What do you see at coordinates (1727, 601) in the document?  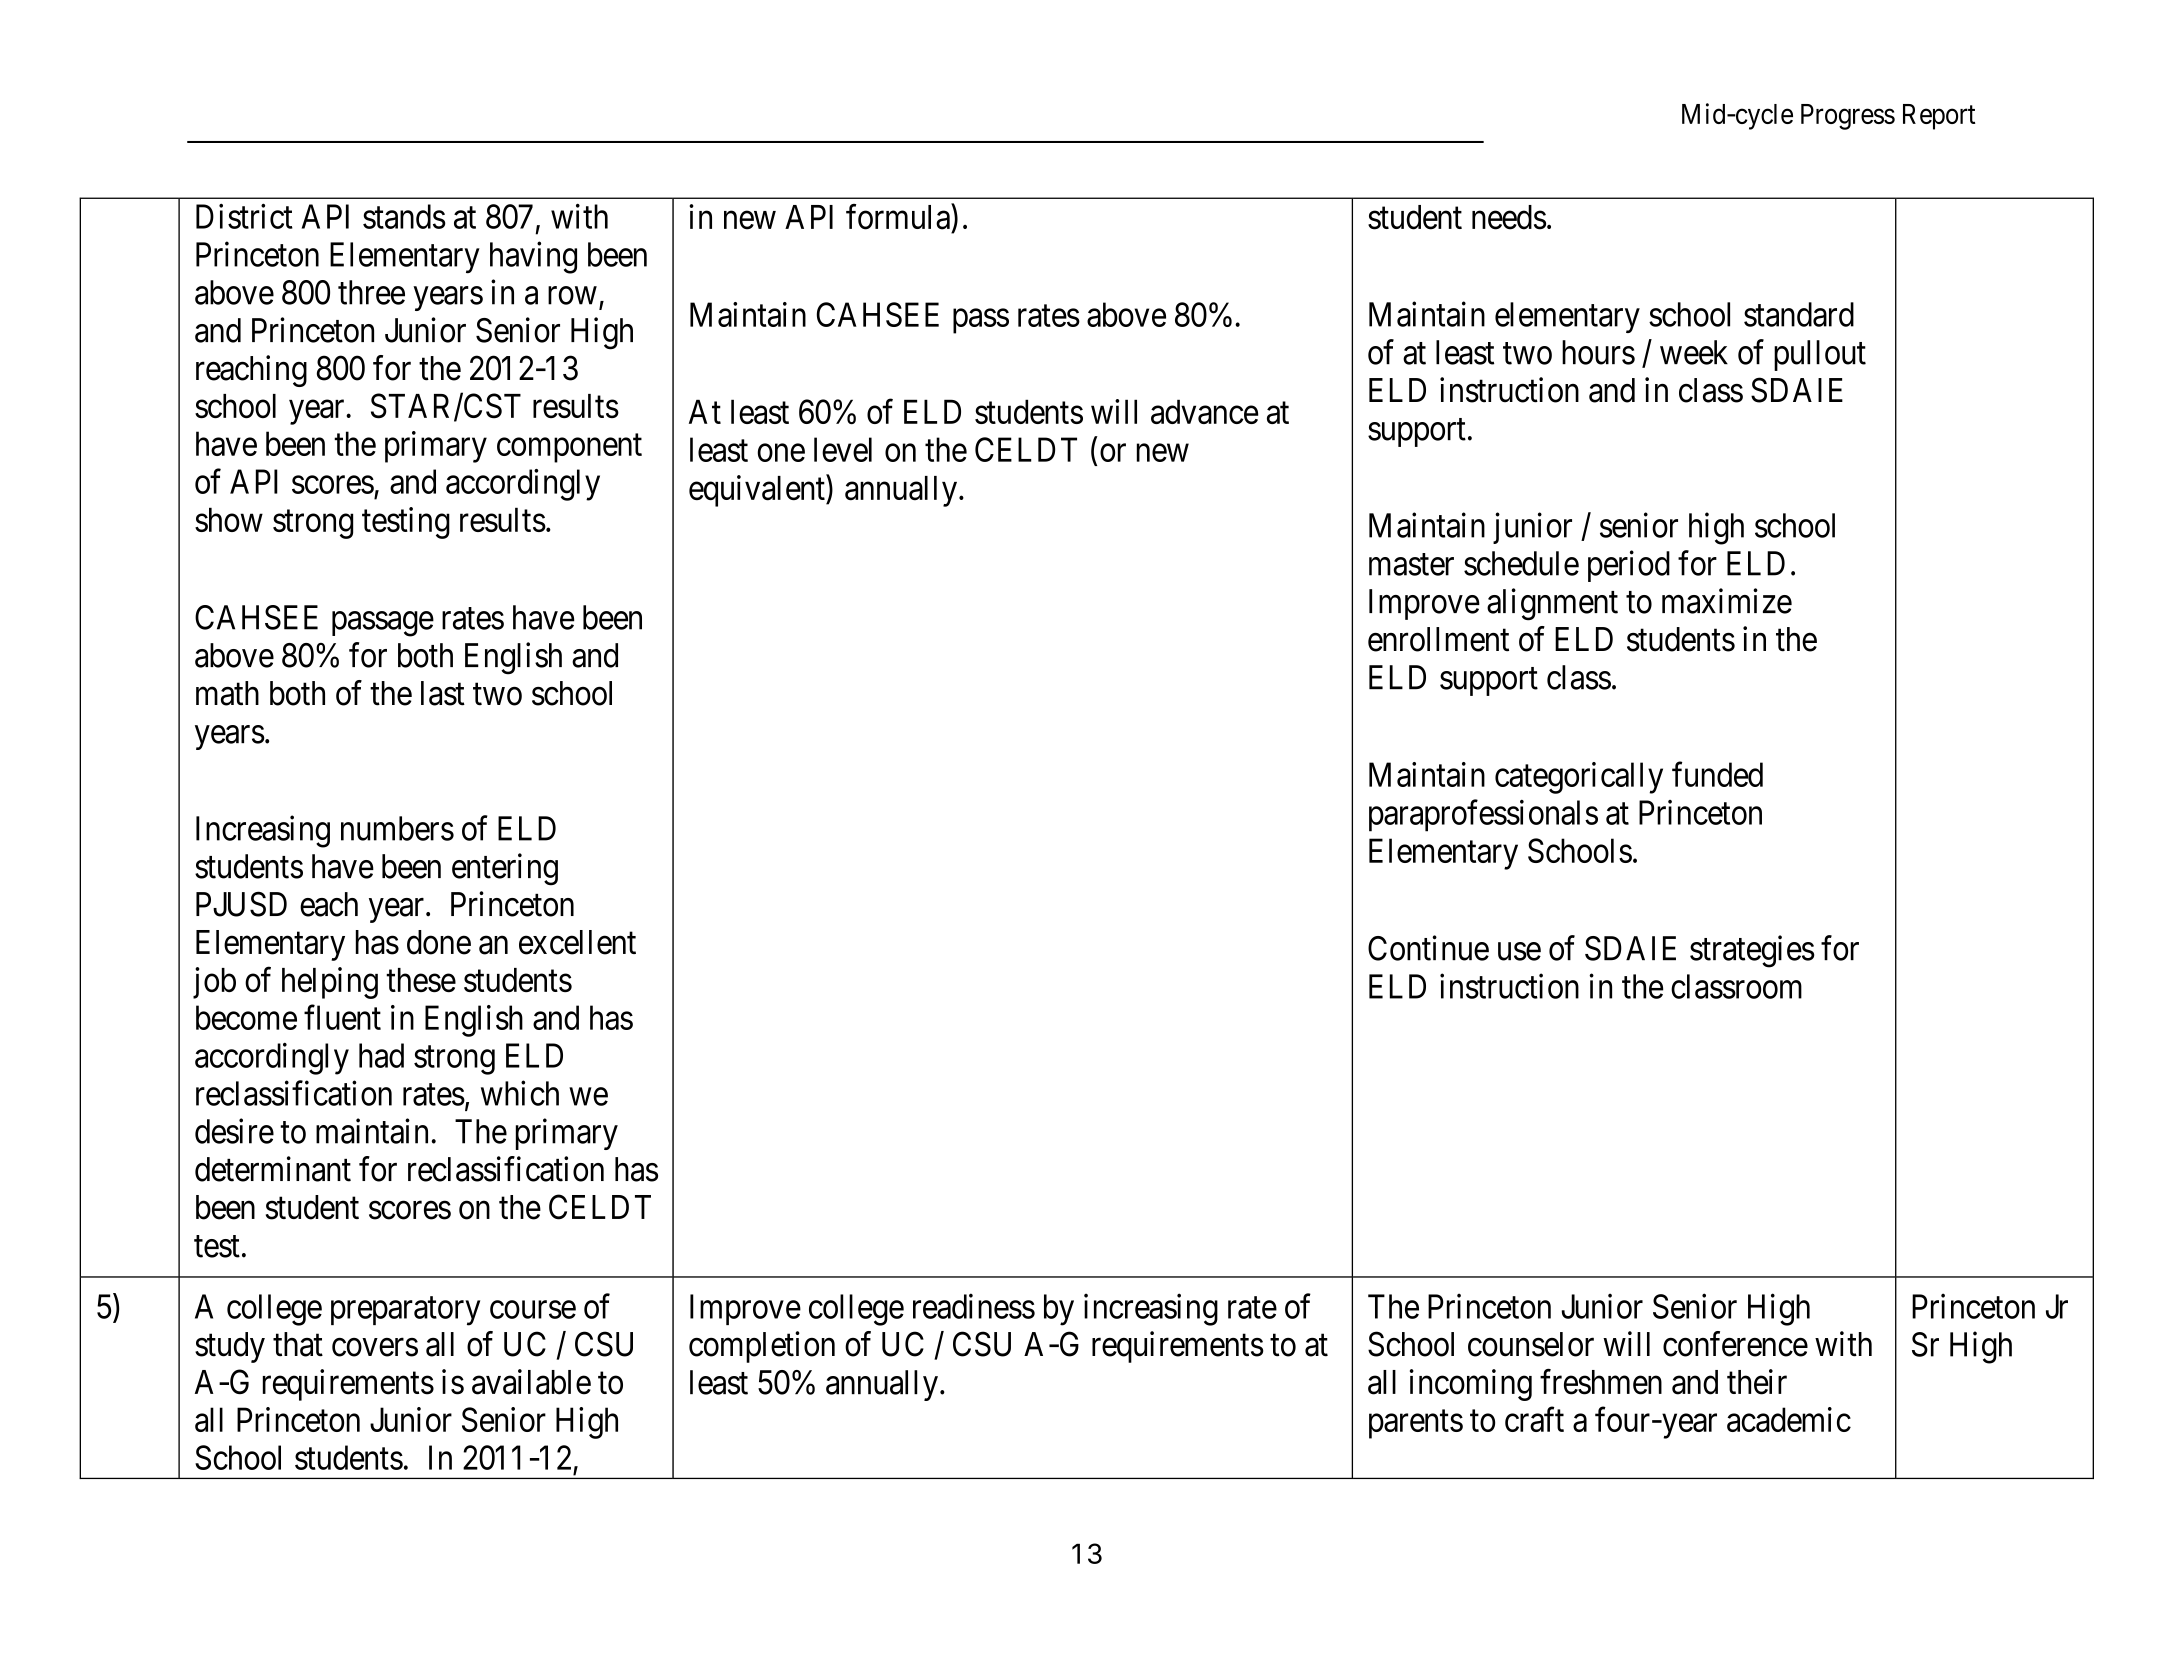 I see `maximize` at bounding box center [1727, 601].
